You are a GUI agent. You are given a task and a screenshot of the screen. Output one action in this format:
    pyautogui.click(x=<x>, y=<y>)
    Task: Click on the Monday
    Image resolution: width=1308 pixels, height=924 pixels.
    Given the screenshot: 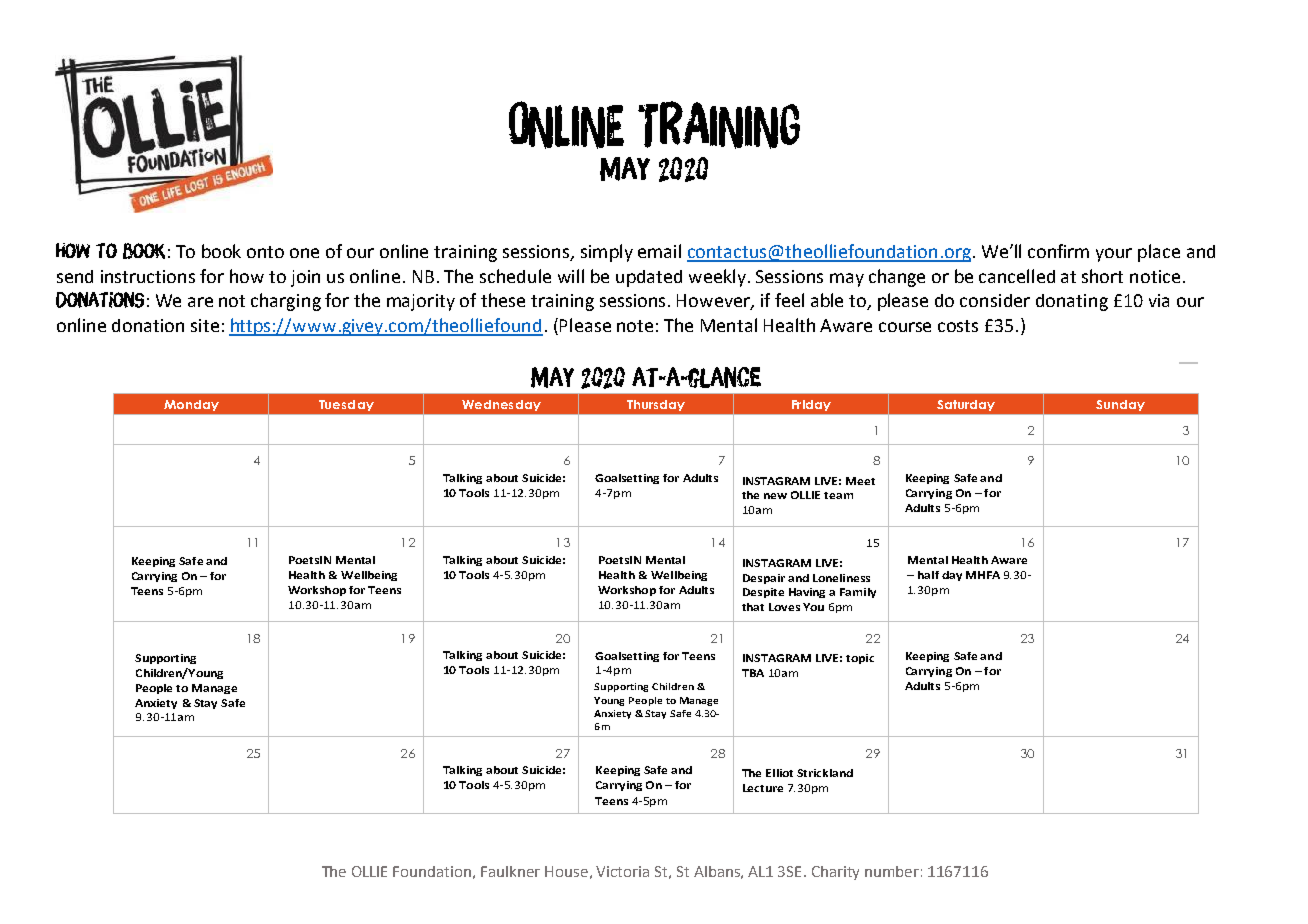 What is the action you would take?
    pyautogui.click(x=191, y=405)
